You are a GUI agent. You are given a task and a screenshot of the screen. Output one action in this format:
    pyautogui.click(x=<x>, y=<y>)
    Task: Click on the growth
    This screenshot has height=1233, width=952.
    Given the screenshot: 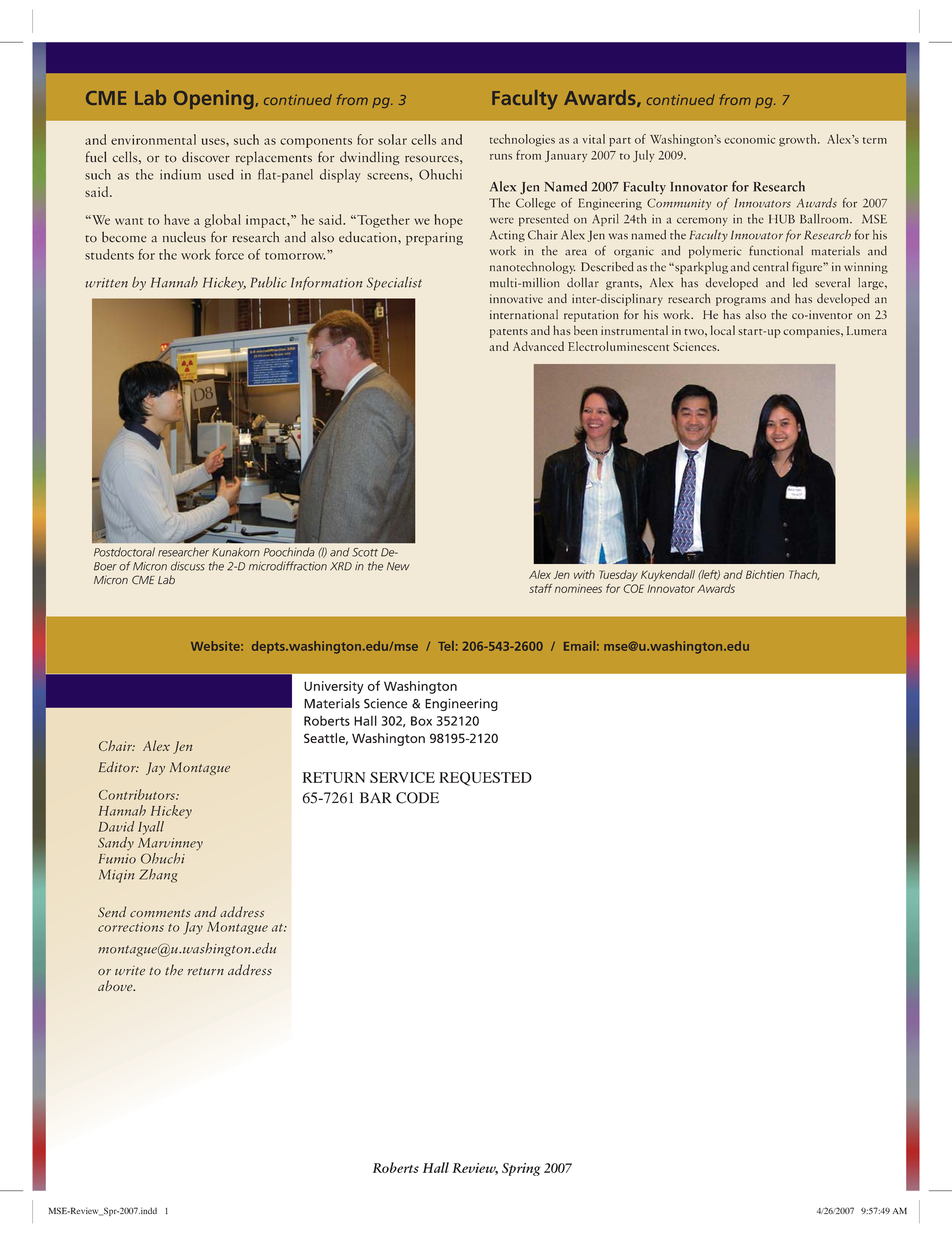 What is the action you would take?
    pyautogui.click(x=799, y=140)
